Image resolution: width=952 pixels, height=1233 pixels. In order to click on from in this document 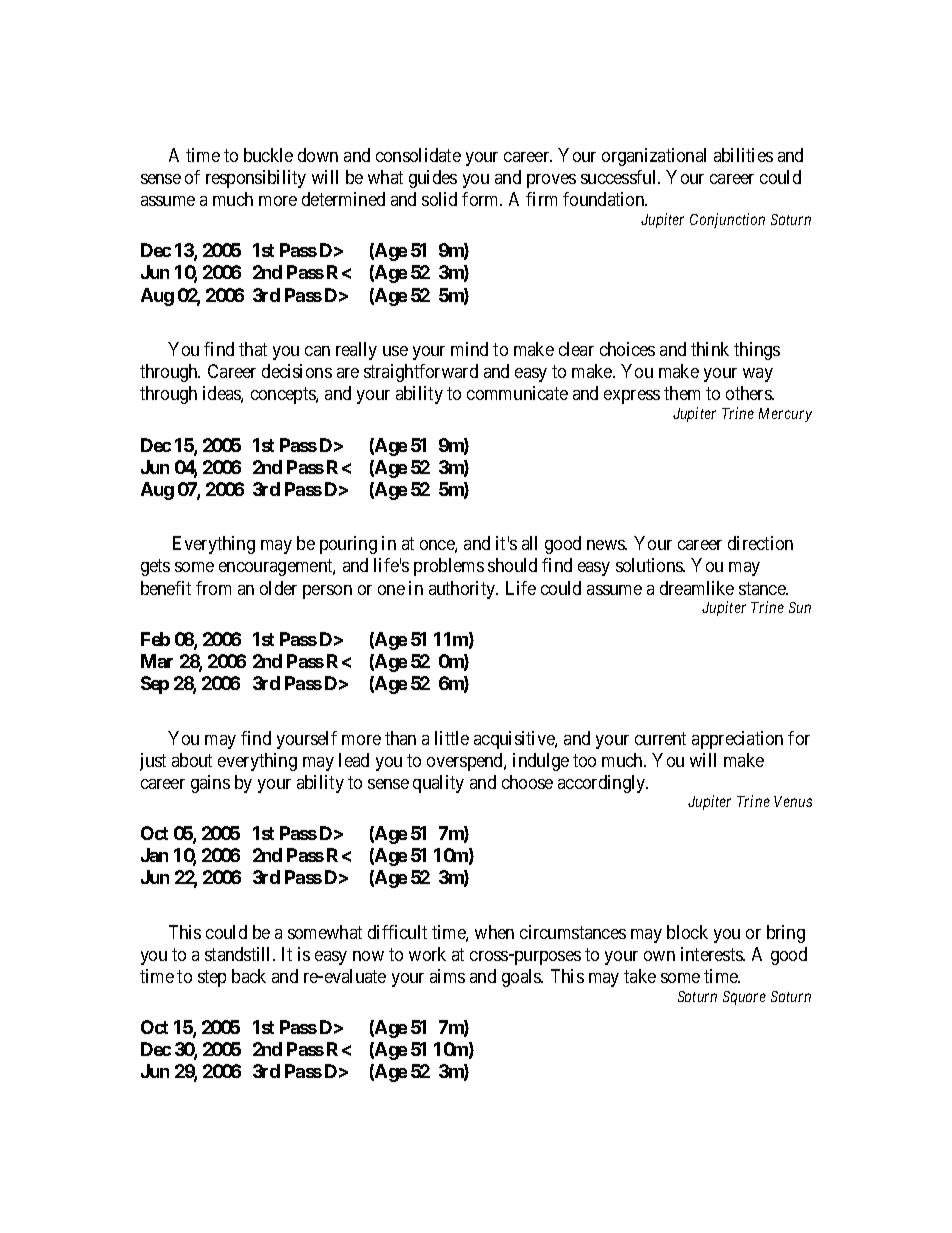, I will do `click(213, 588)`.
